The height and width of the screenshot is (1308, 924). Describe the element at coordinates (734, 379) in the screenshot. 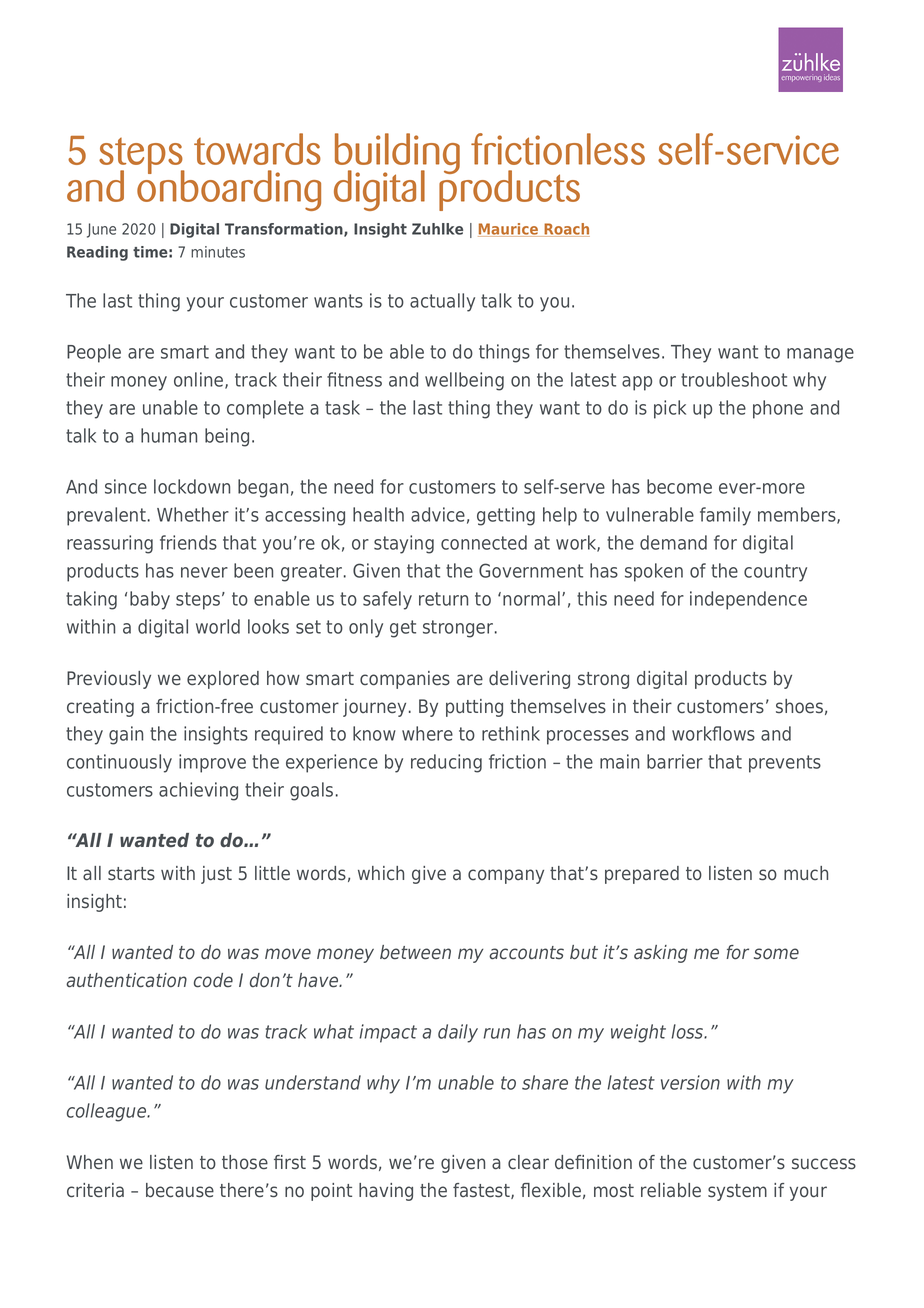

I see `troubleshoot` at that location.
